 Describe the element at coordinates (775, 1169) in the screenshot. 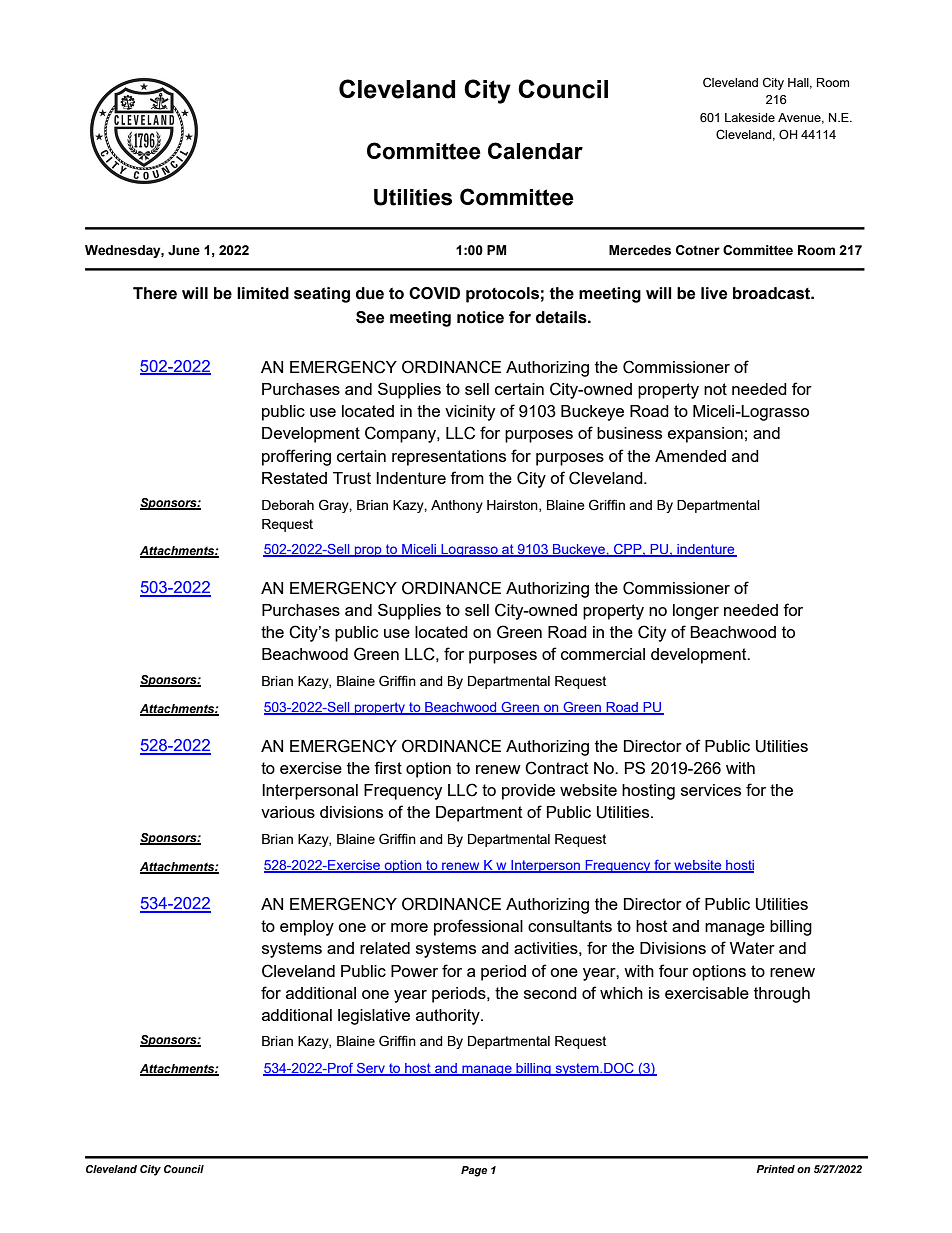

I see `Printed` at that location.
